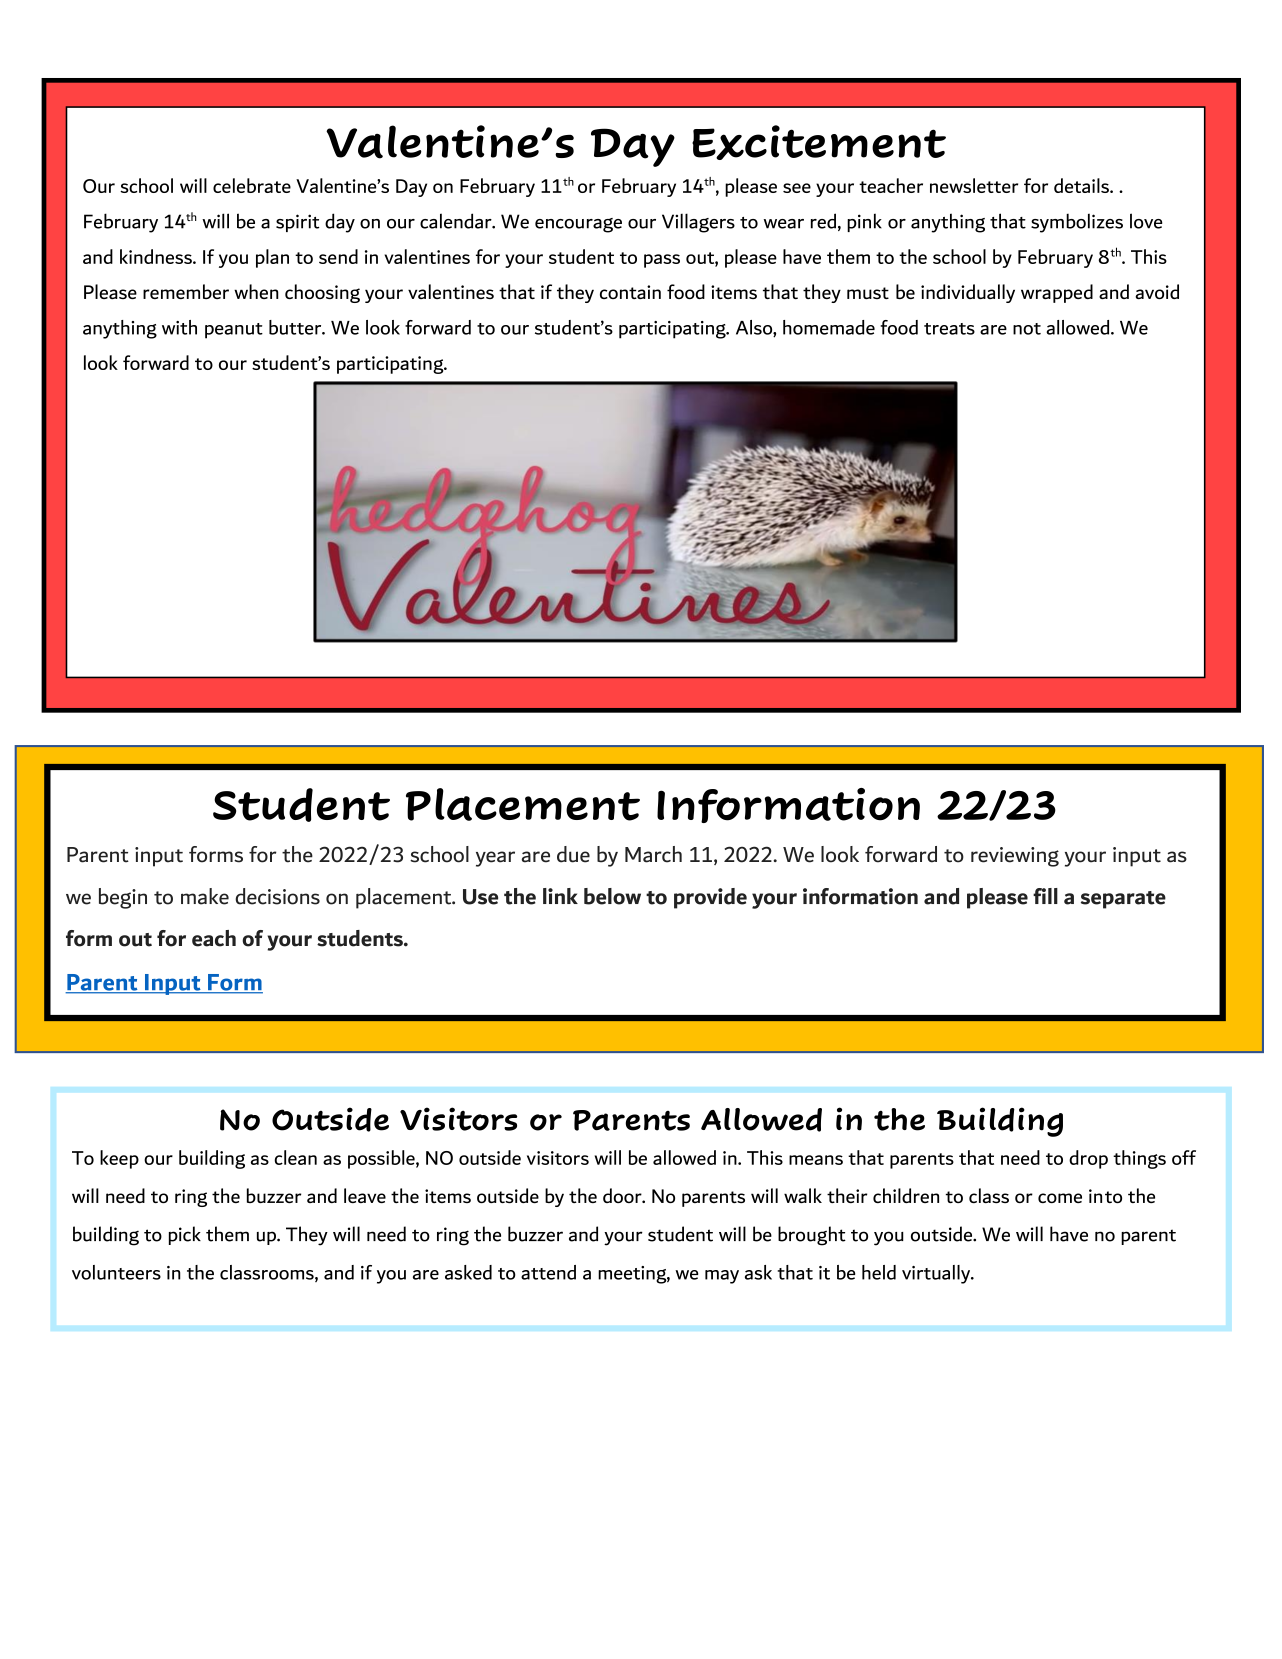 This document has height=1659, width=1282. I want to click on reviewing, so click(1015, 857).
